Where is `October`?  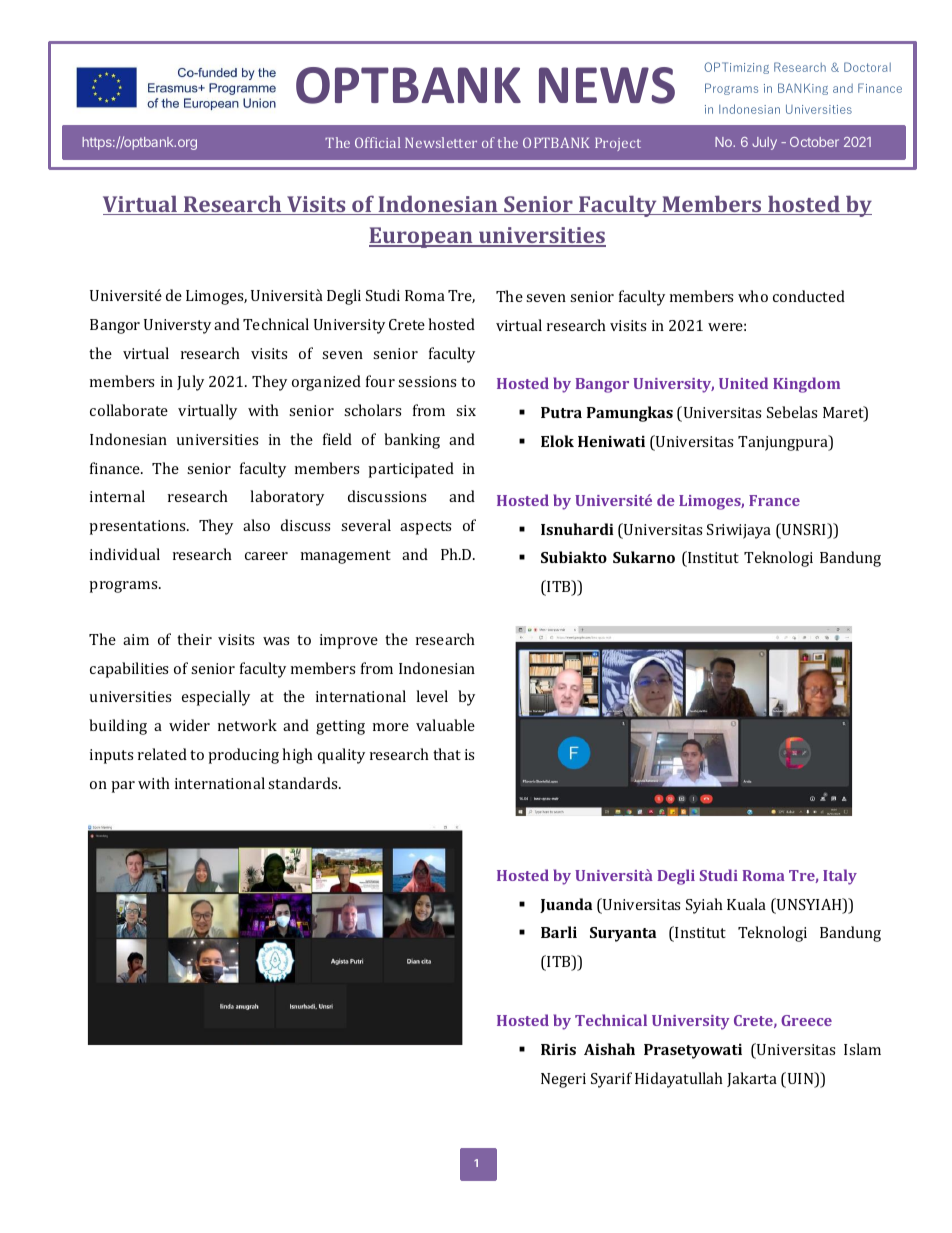
October is located at coordinates (814, 142).
